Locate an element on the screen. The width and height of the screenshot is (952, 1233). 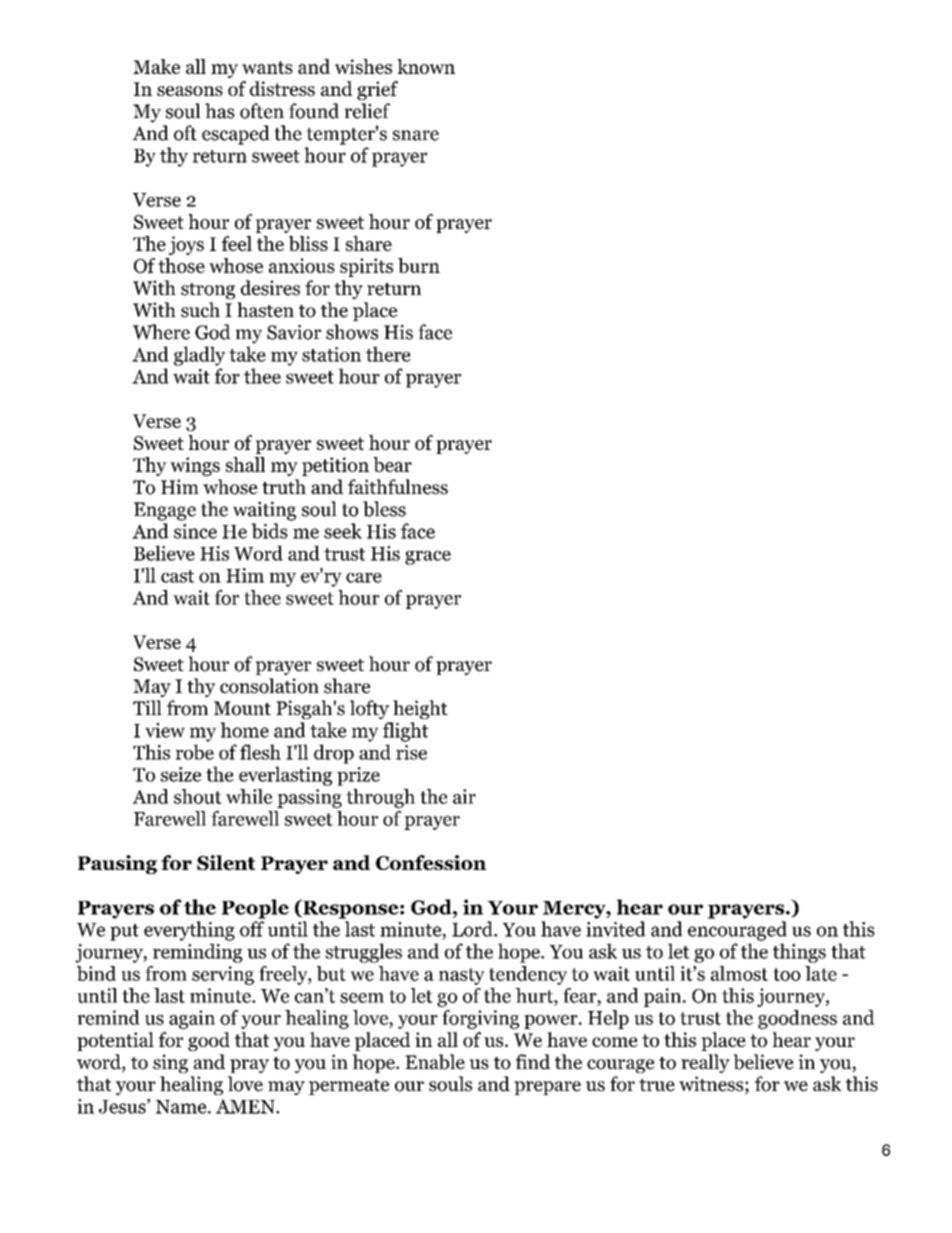
really is located at coordinates (705, 1063).
